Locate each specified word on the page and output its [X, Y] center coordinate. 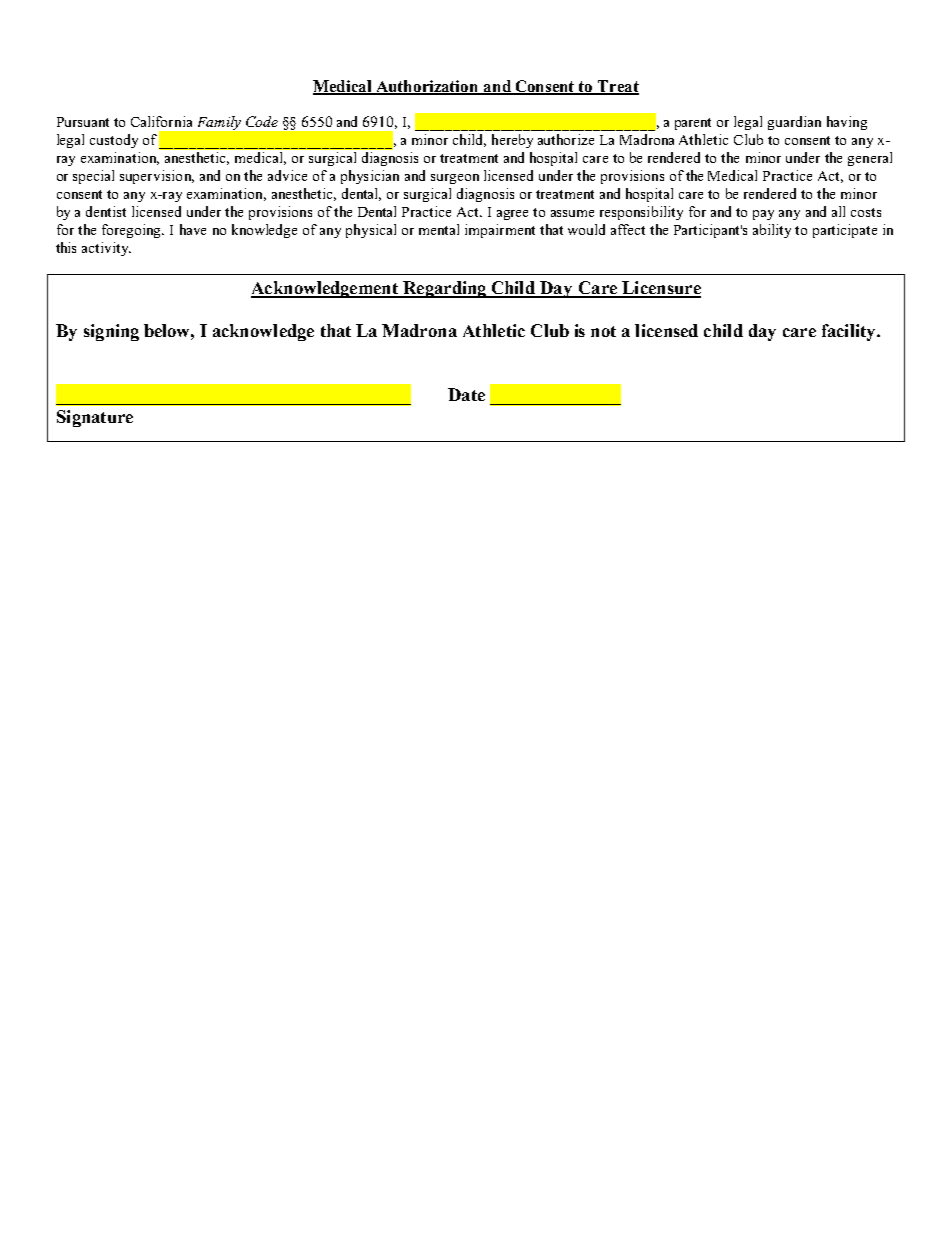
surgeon [455, 179]
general [870, 159]
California [161, 121]
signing [111, 332]
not [603, 331]
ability [772, 231]
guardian [794, 123]
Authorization [427, 87]
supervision [157, 177]
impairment [500, 231]
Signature [95, 418]
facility [850, 332]
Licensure [660, 289]
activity [106, 249]
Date [466, 394]
